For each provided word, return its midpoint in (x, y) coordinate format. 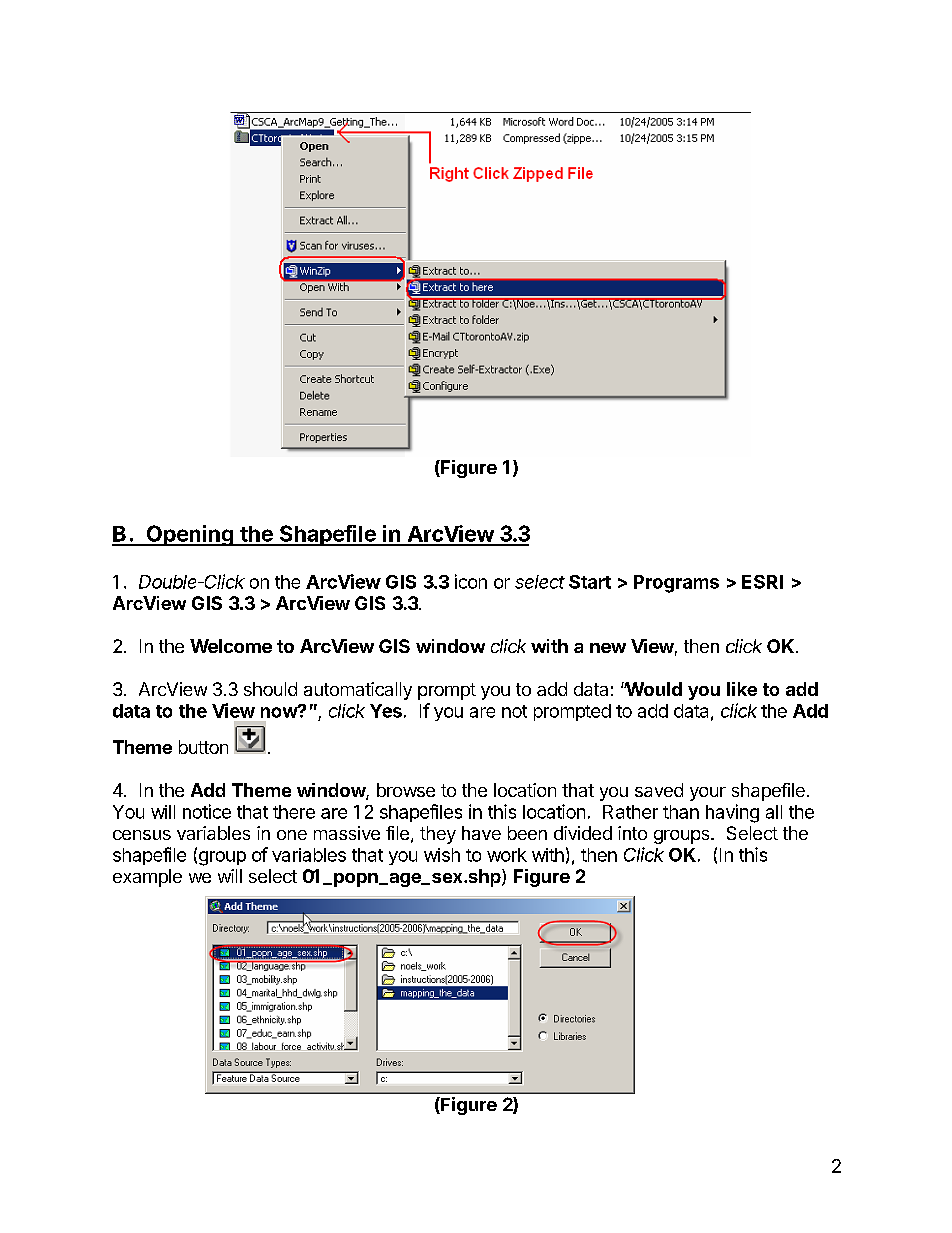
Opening (189, 535)
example (147, 878)
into (632, 833)
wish (442, 855)
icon (471, 581)
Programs (676, 584)
